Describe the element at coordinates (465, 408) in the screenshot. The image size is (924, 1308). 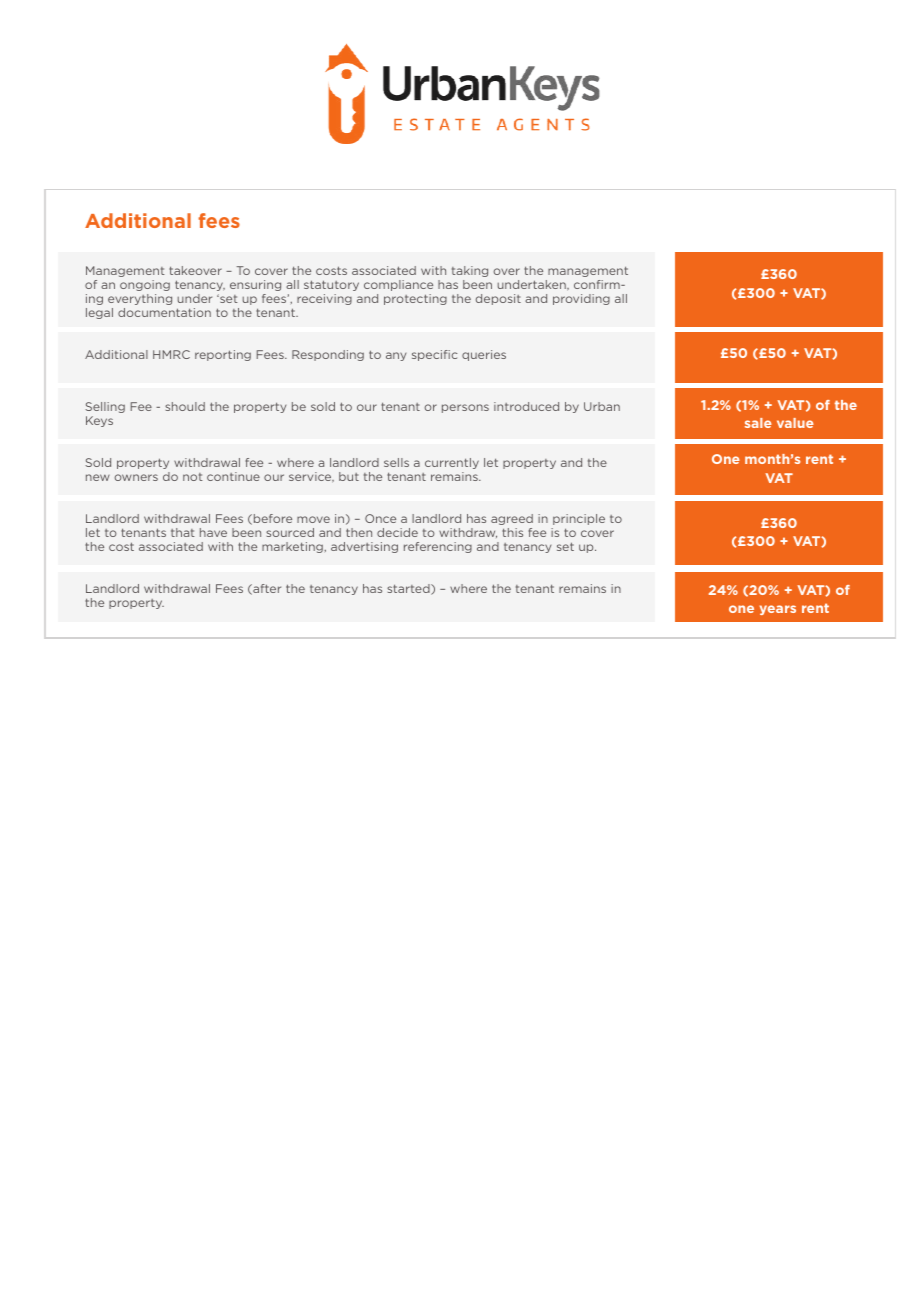
I see `persons` at that location.
